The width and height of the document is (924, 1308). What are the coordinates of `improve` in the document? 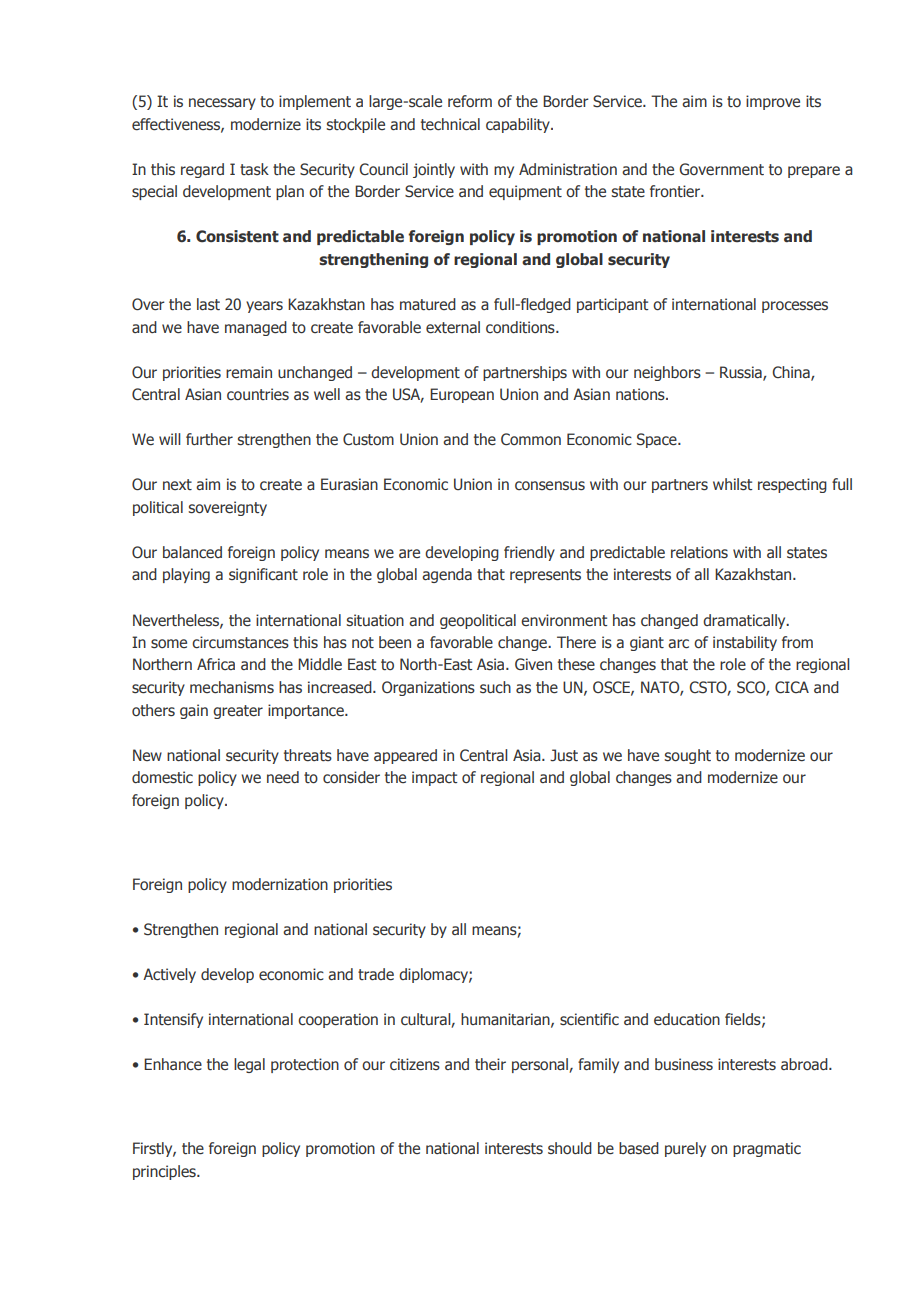 It's located at (773, 102).
